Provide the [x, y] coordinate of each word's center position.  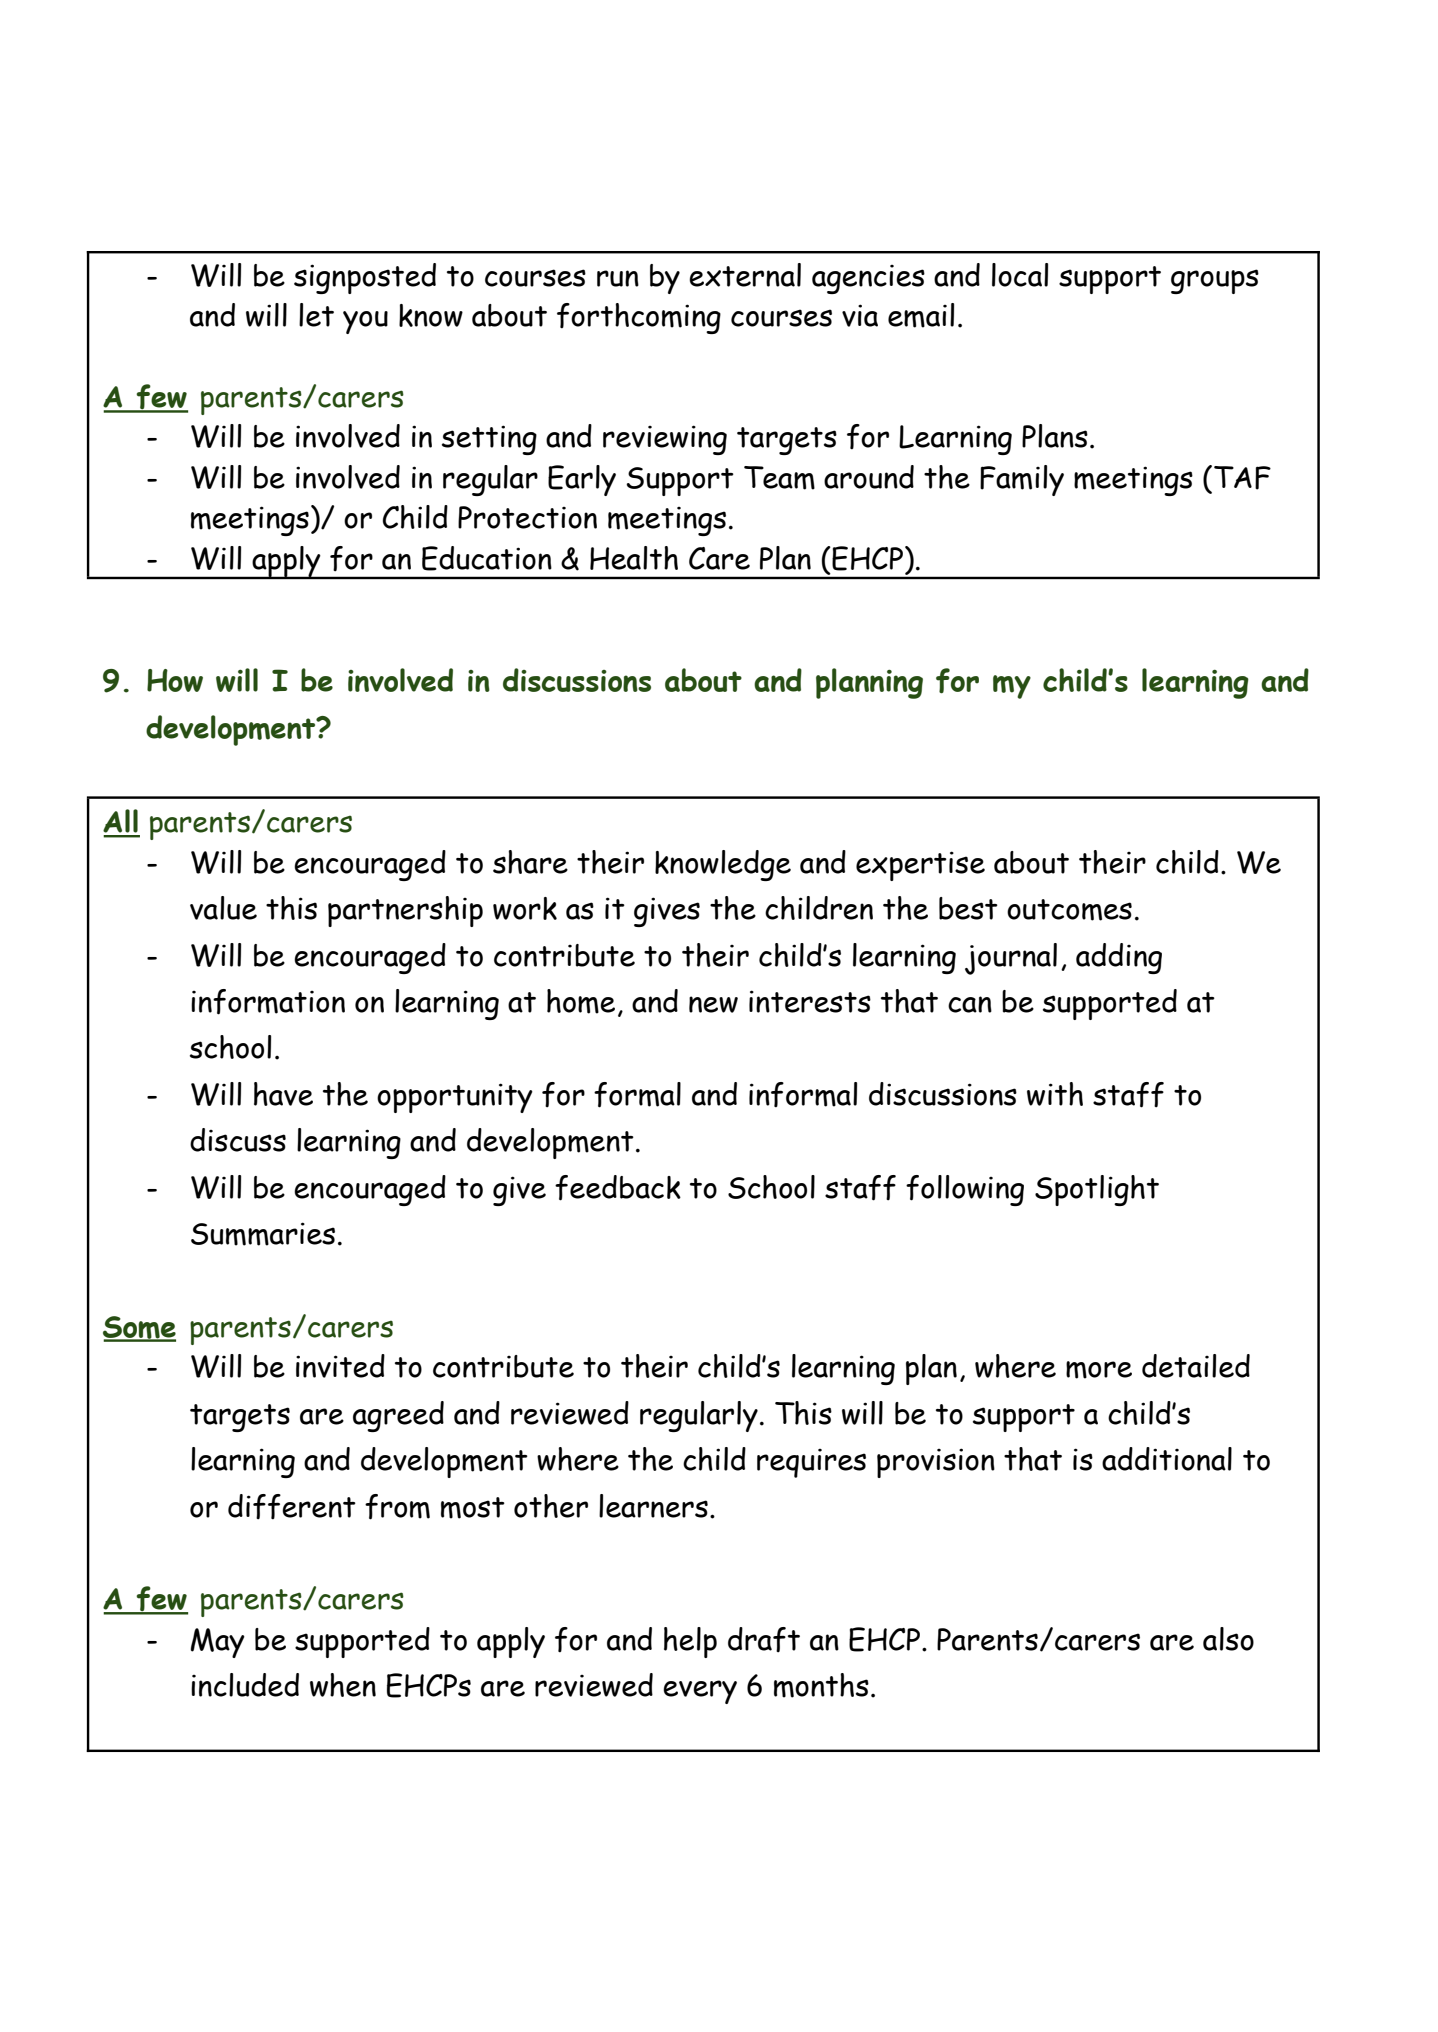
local [1020, 275]
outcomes [1069, 910]
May [217, 1643]
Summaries [263, 1234]
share [530, 862]
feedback [618, 1188]
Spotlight [1097, 1190]
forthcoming [639, 318]
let [316, 315]
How [175, 680]
